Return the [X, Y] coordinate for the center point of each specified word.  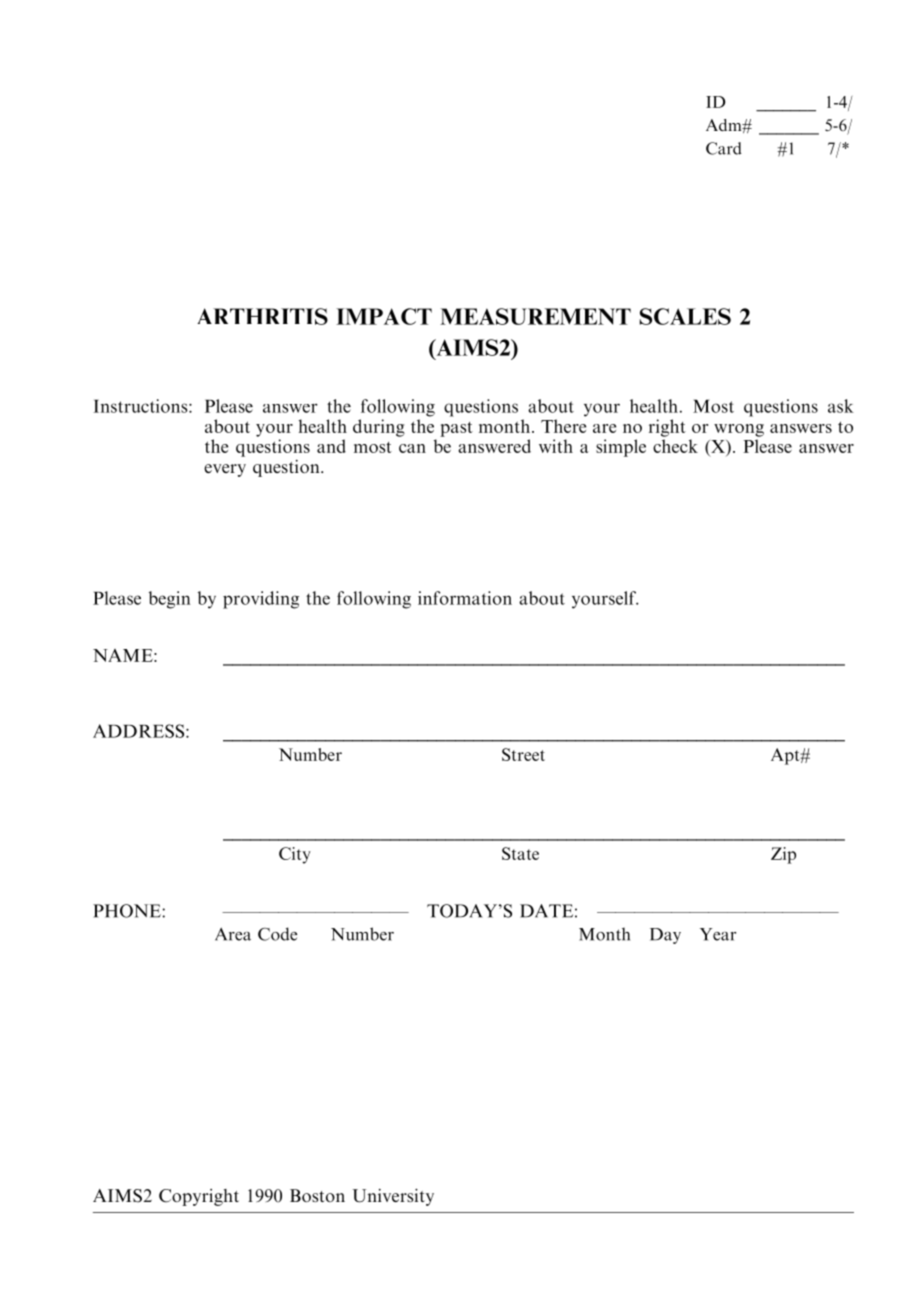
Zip [783, 855]
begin [169, 600]
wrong [739, 430]
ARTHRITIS [262, 316]
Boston [317, 1195]
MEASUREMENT [535, 316]
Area [233, 934]
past [456, 429]
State [520, 853]
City [295, 855]
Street [523, 754]
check [675, 446]
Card [724, 148]
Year [718, 934]
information [465, 598]
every [225, 470]
